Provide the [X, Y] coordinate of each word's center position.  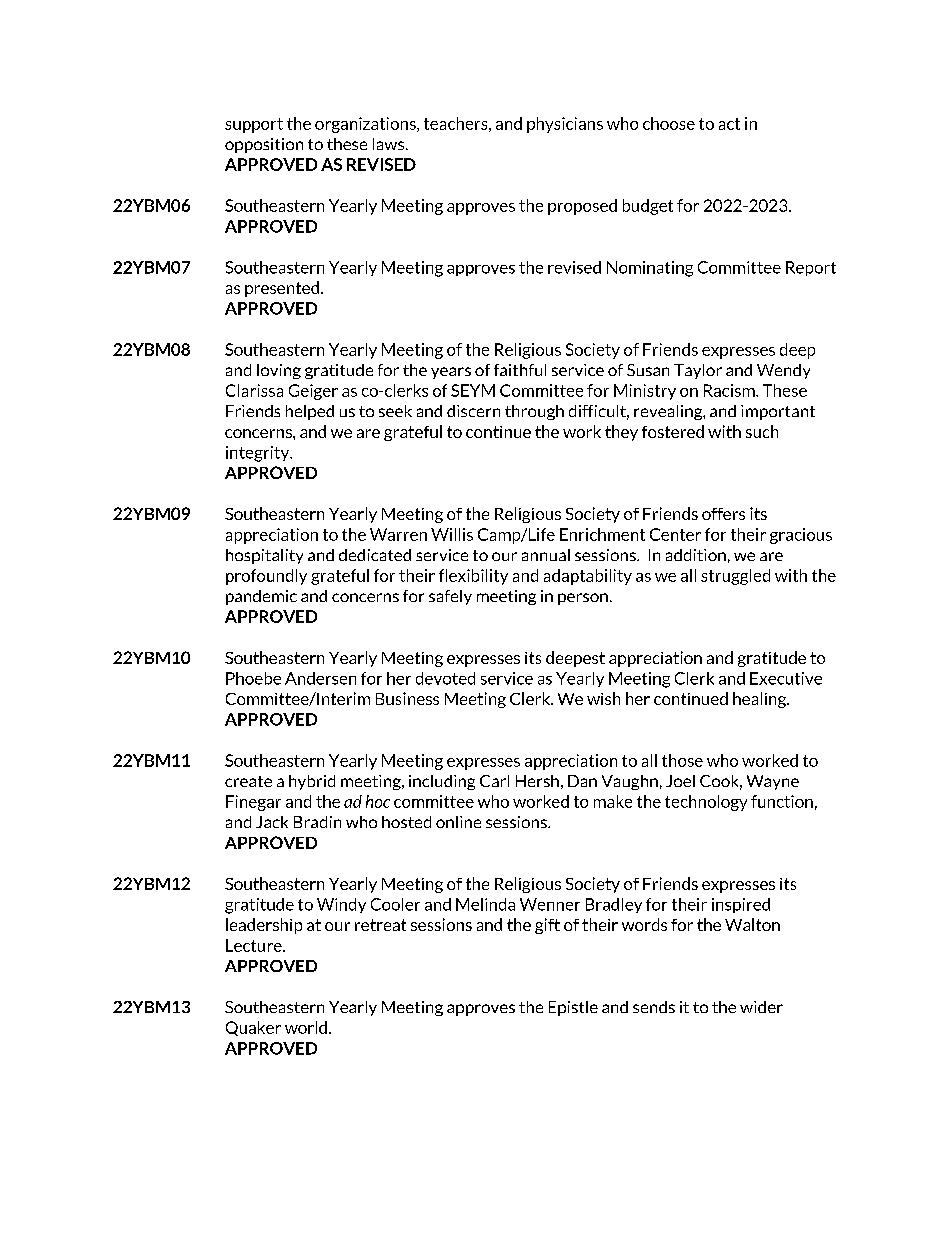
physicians [565, 125]
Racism [730, 390]
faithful [520, 370]
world [306, 1027]
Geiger [313, 392]
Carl [494, 781]
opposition [264, 145]
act [729, 124]
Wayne [773, 782]
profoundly [266, 577]
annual [546, 555]
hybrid [312, 782]
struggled [735, 577]
